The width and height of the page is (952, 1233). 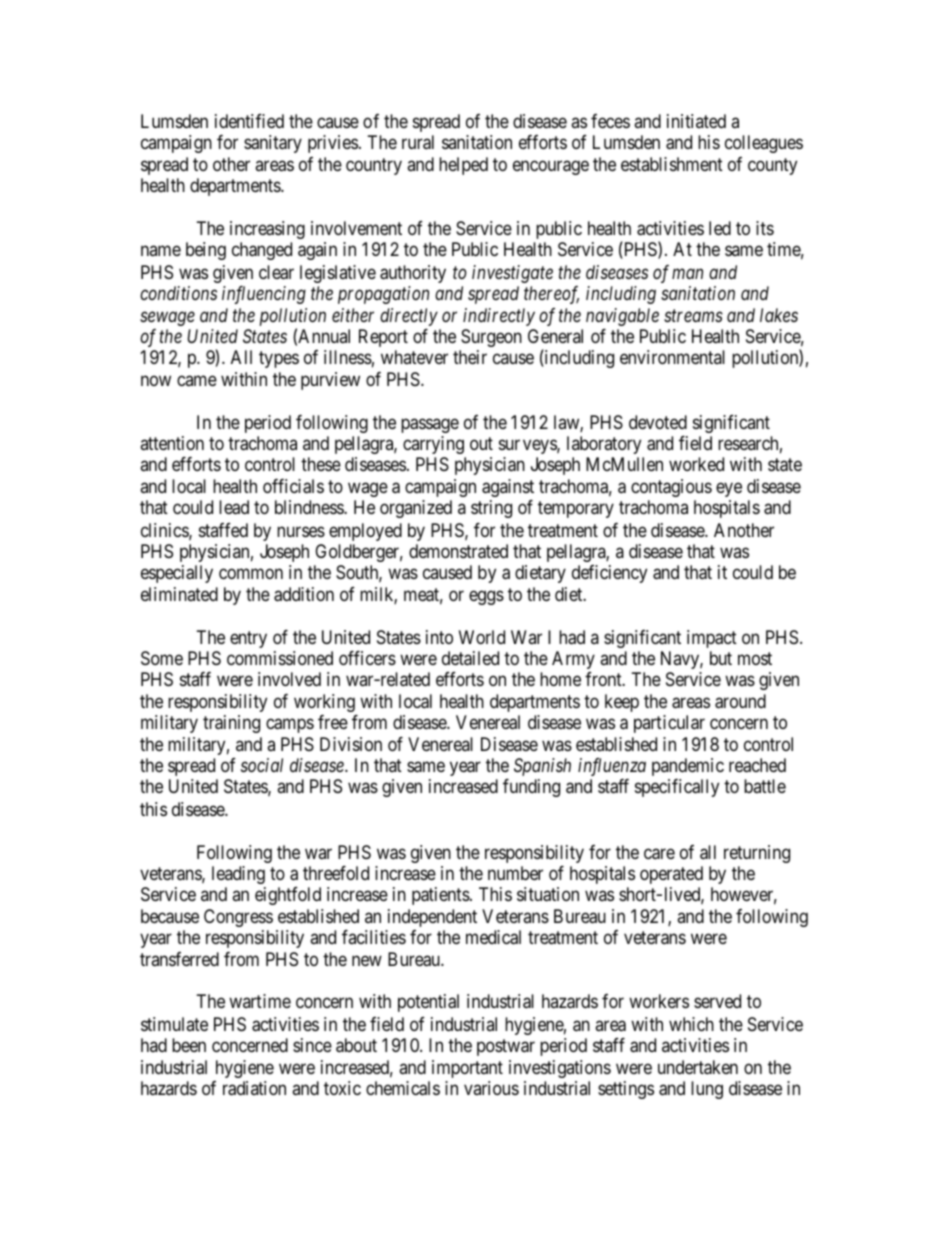 I want to click on social, so click(x=262, y=765).
